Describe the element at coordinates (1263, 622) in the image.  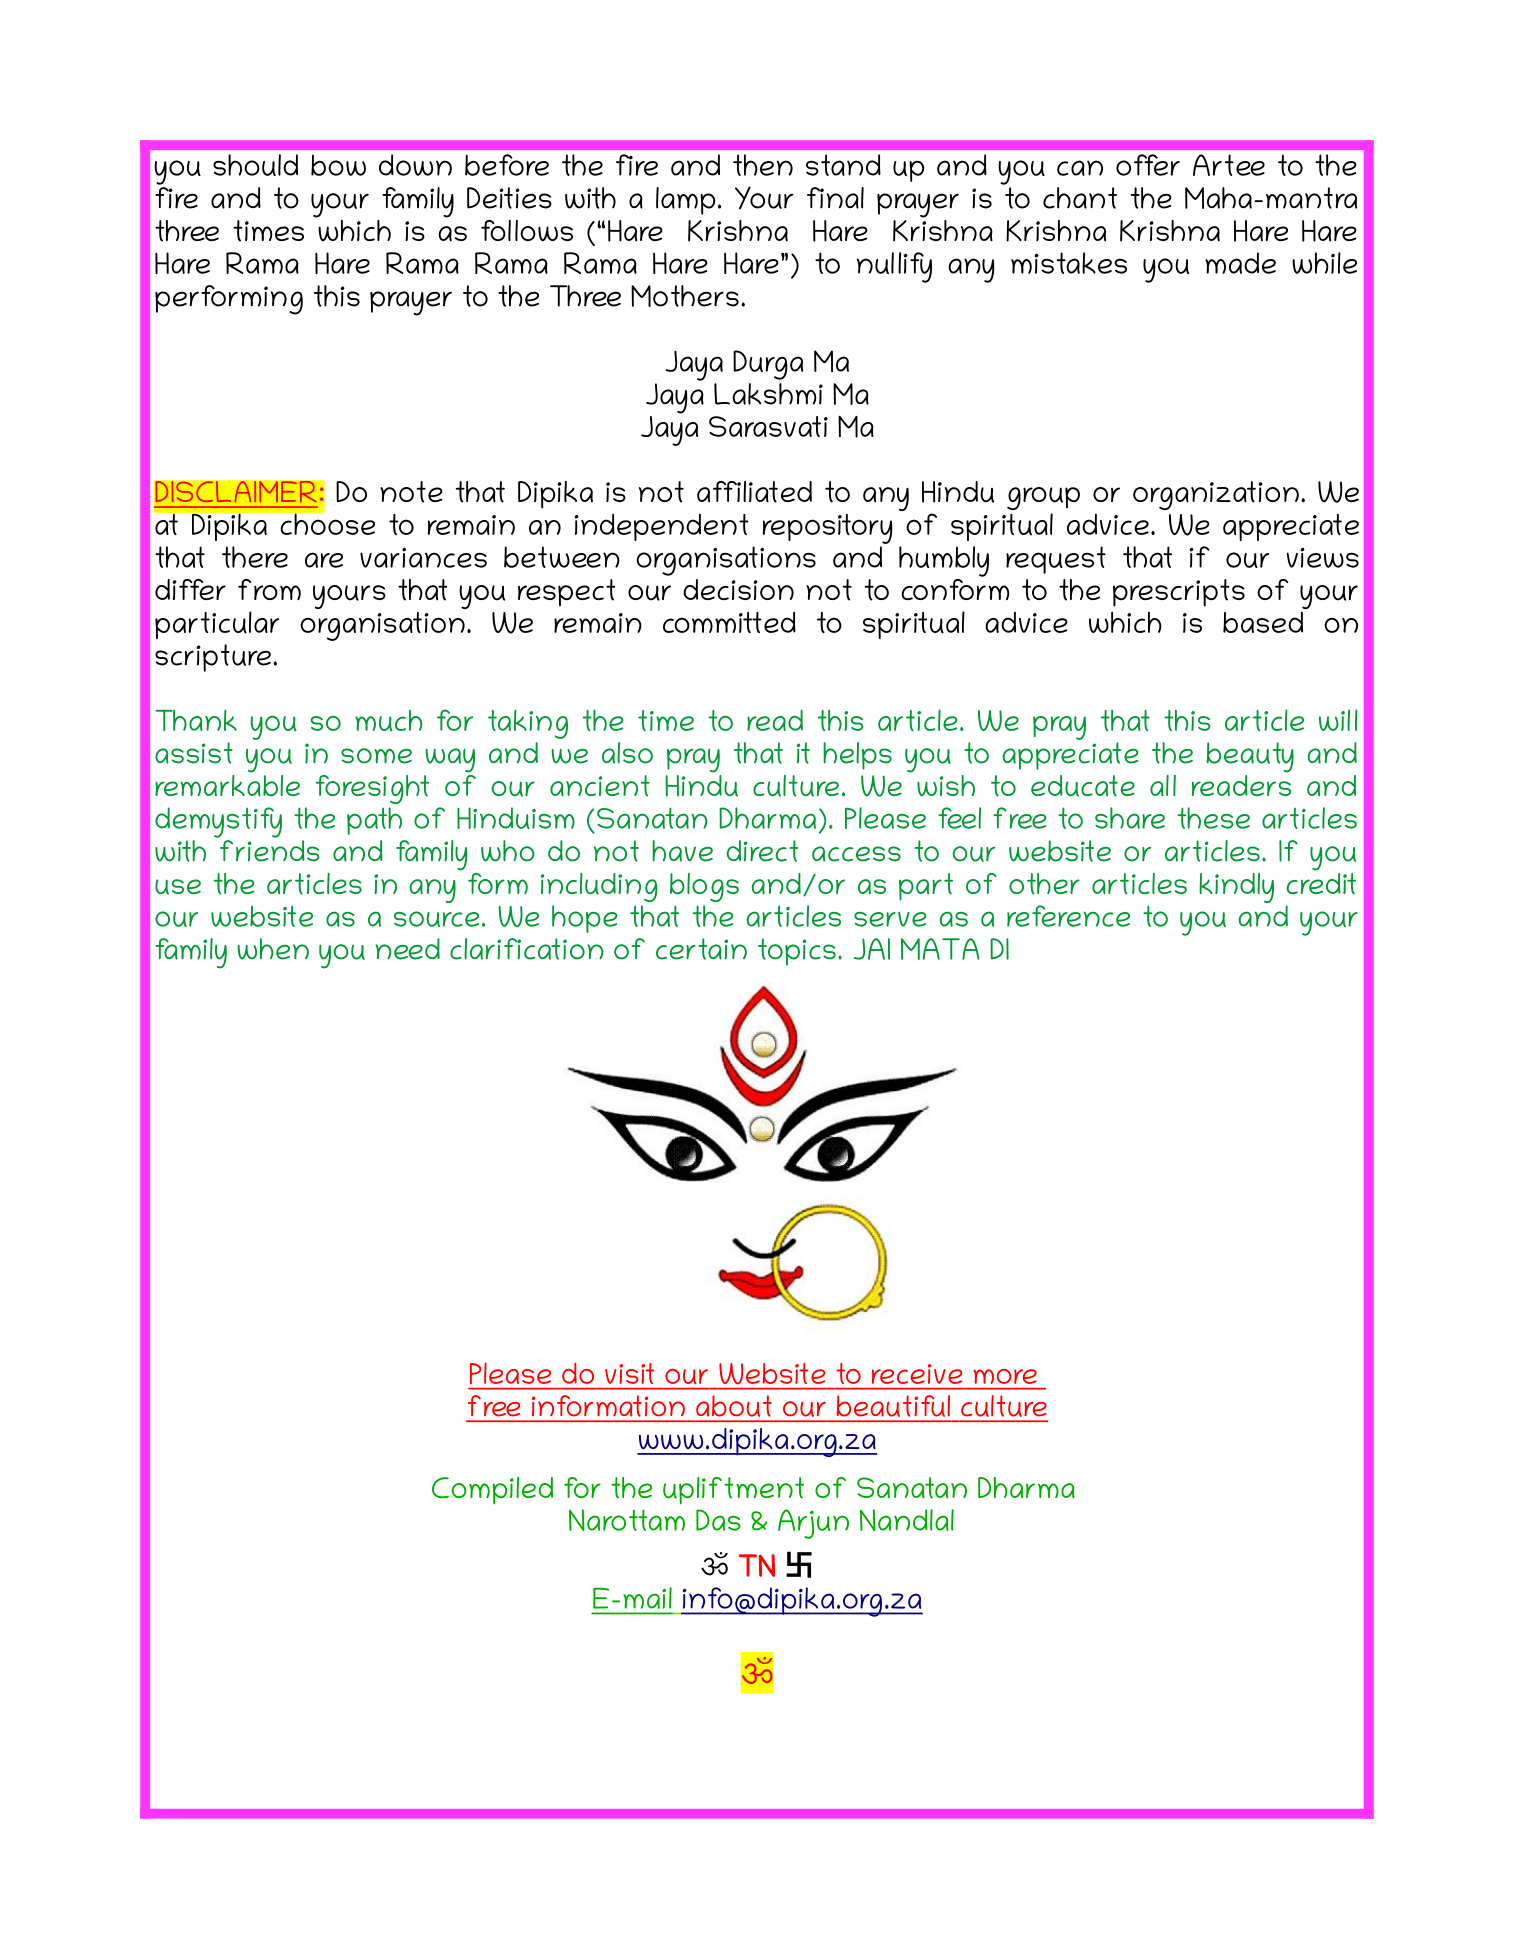
I see `based` at that location.
